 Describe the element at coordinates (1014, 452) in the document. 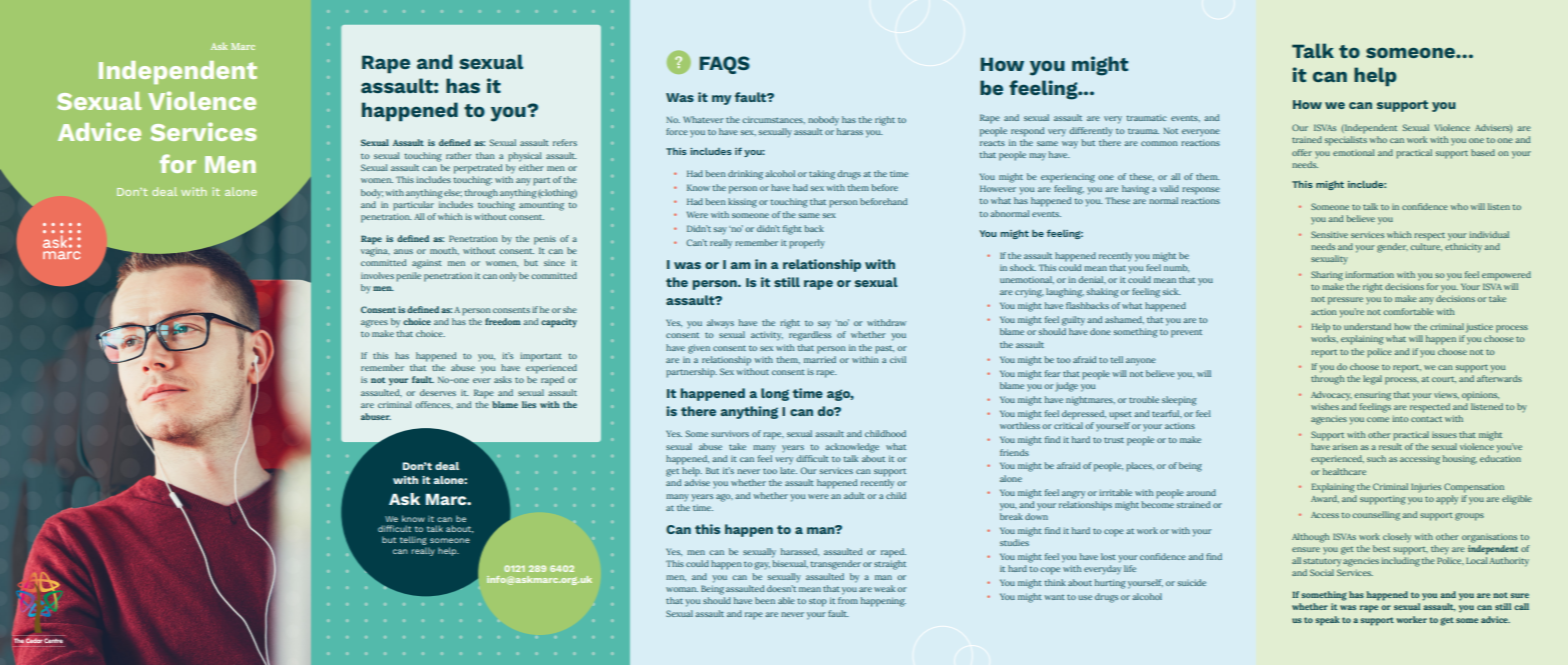

I see `friends` at that location.
